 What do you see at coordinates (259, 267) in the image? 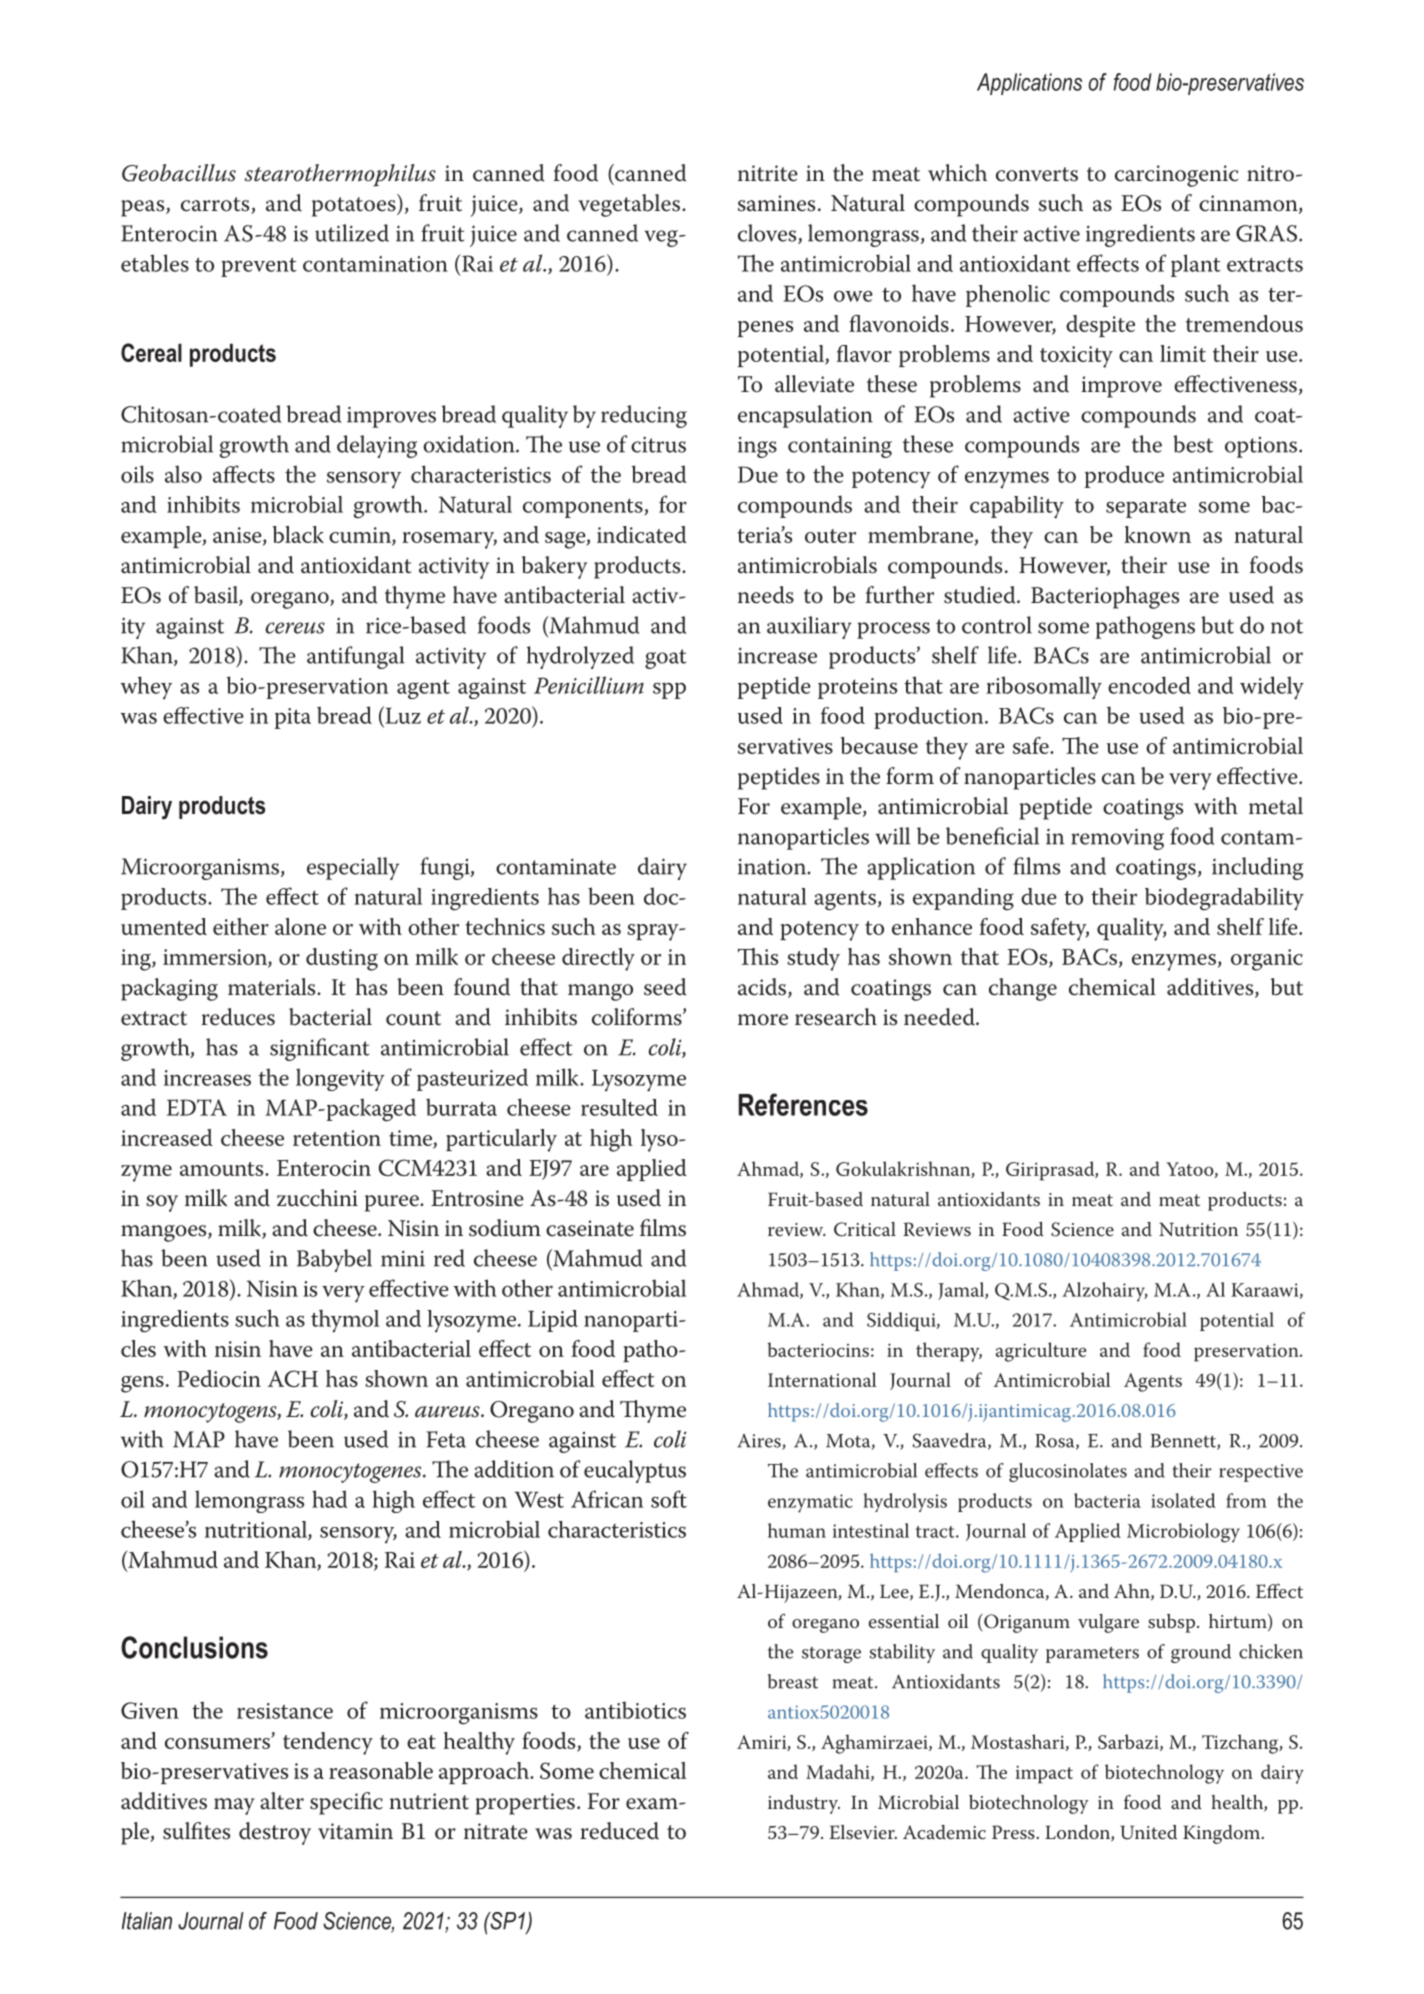
I see `prevent` at bounding box center [259, 267].
